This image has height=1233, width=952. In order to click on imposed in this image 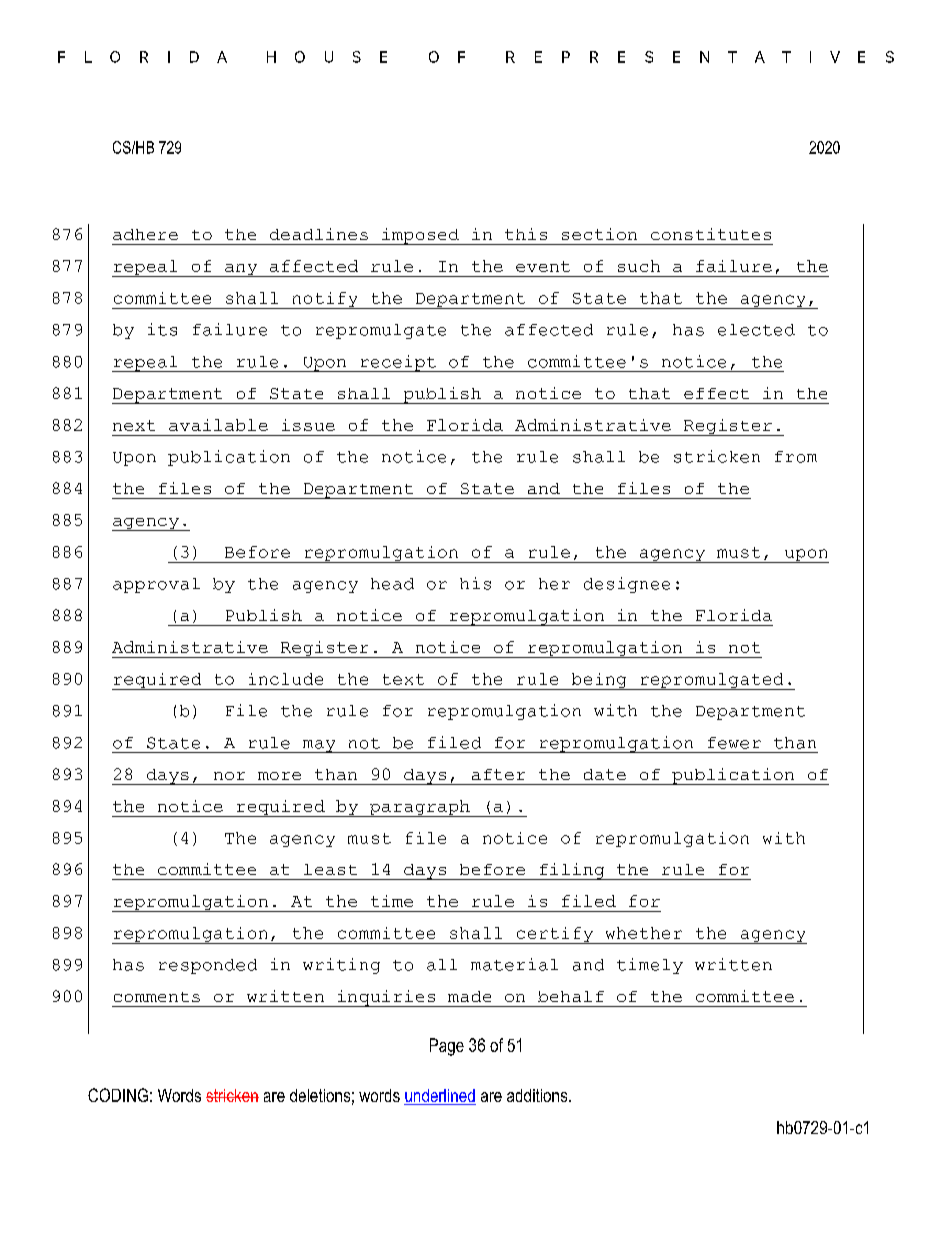, I will do `click(420, 236)`.
